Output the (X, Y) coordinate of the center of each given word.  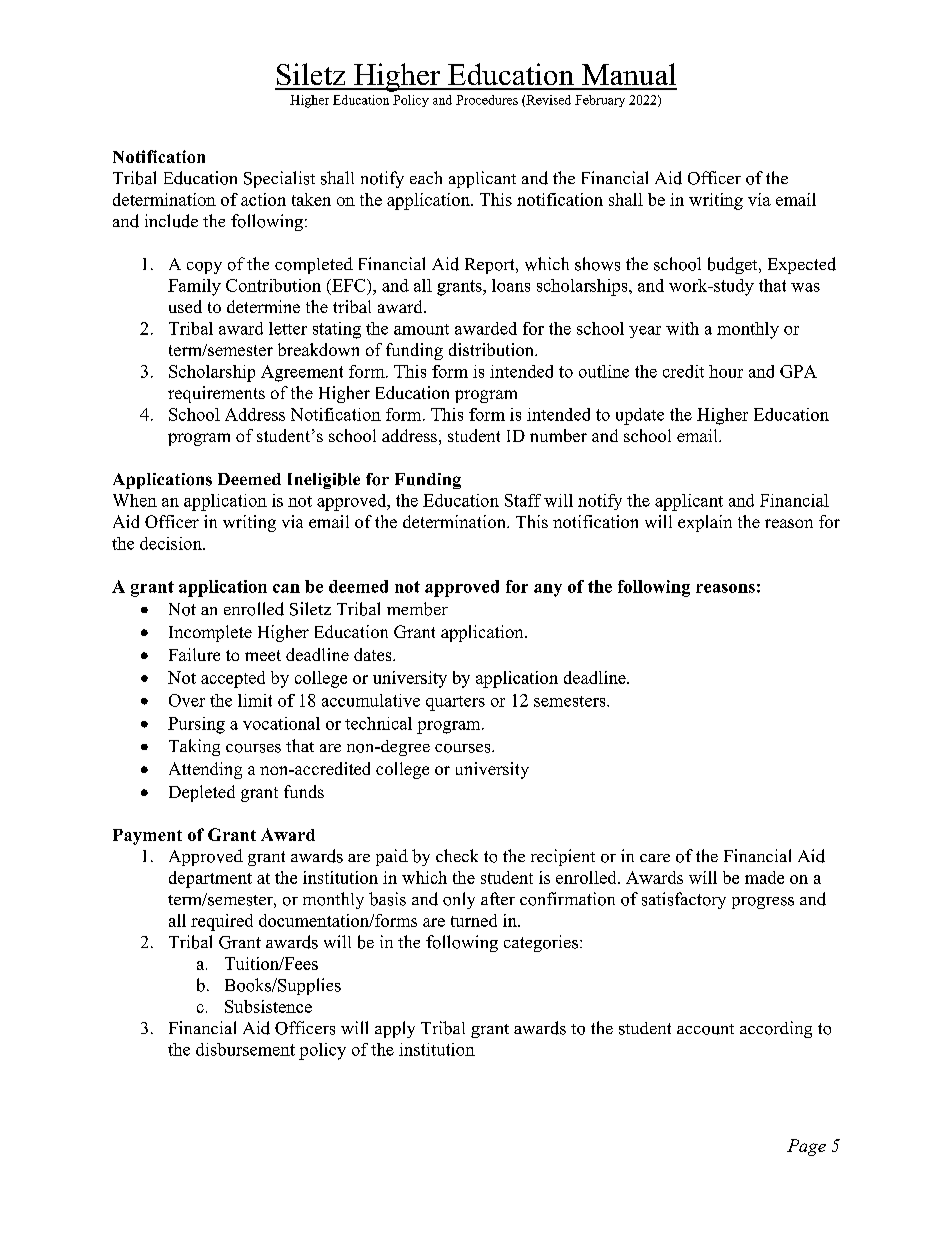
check (457, 855)
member (417, 609)
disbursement (245, 1049)
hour (726, 371)
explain (705, 523)
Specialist (279, 179)
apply (395, 1029)
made (764, 877)
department (210, 879)
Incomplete (210, 633)
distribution (492, 349)
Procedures (487, 100)
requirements (216, 394)
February (600, 101)
